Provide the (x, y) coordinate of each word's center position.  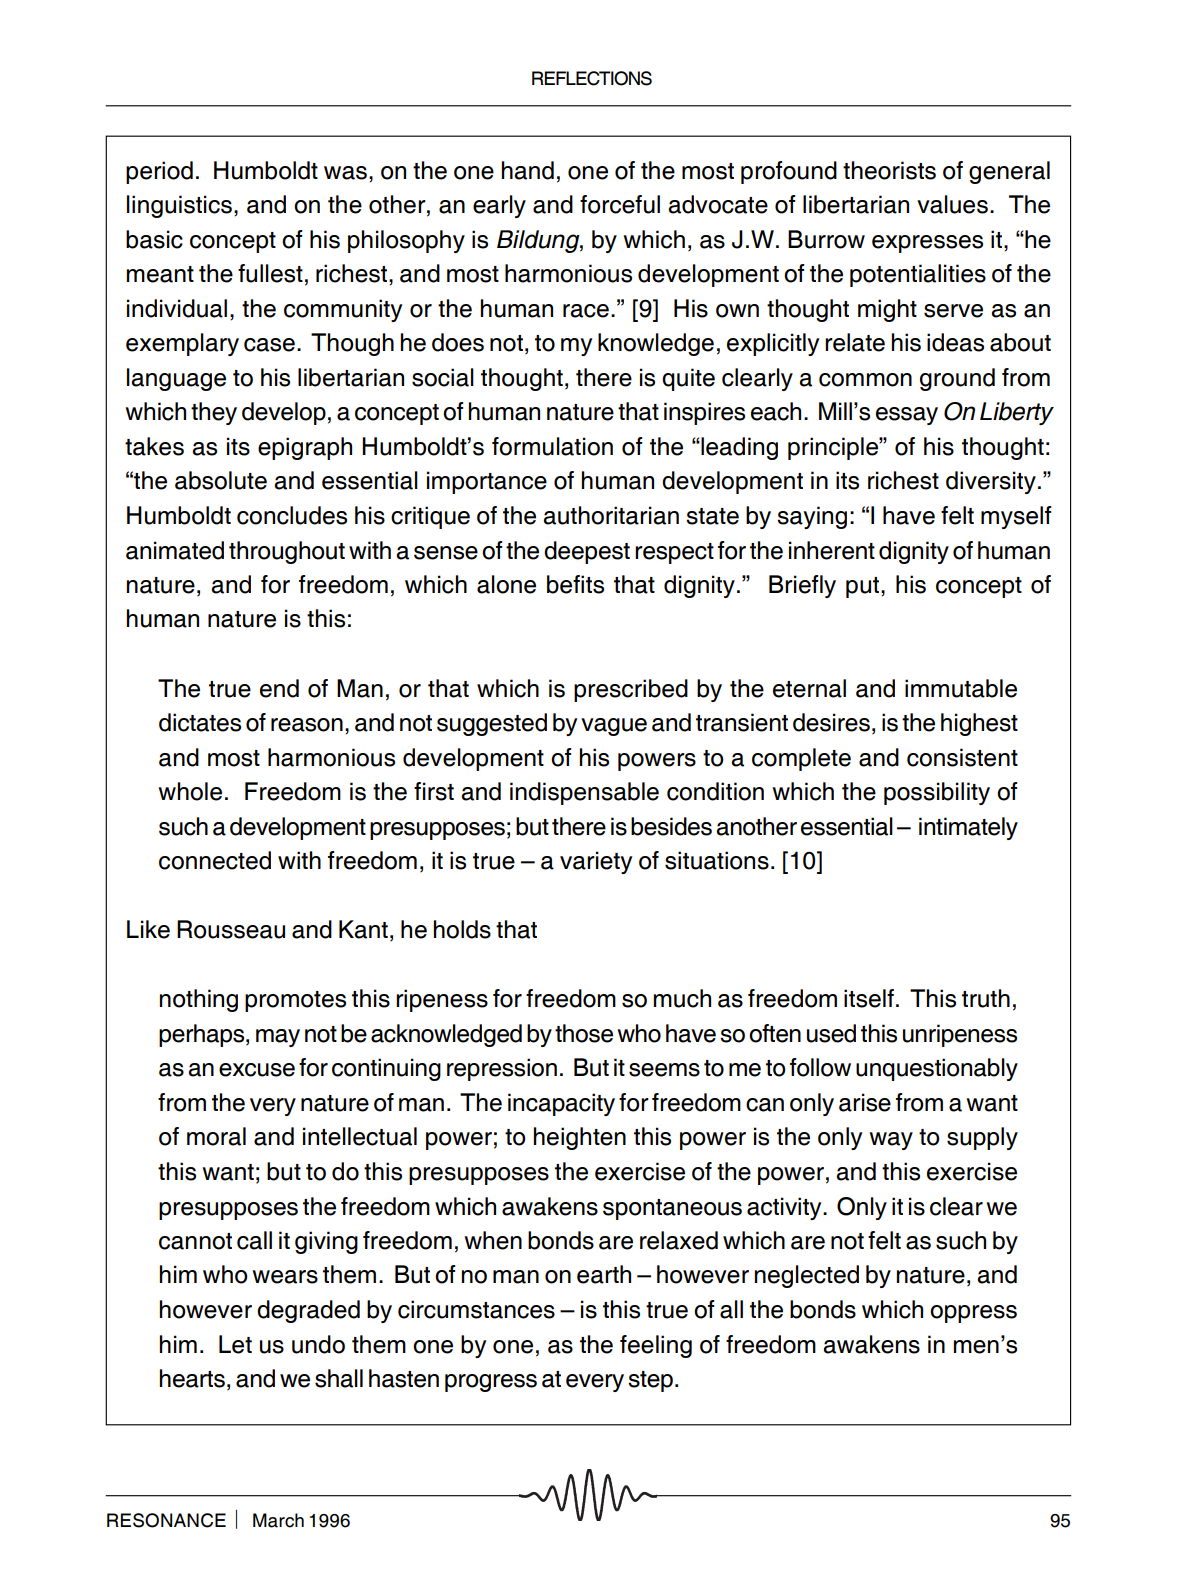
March (278, 1520)
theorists (889, 170)
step (650, 1381)
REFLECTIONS (592, 78)
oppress (973, 1314)
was (345, 173)
